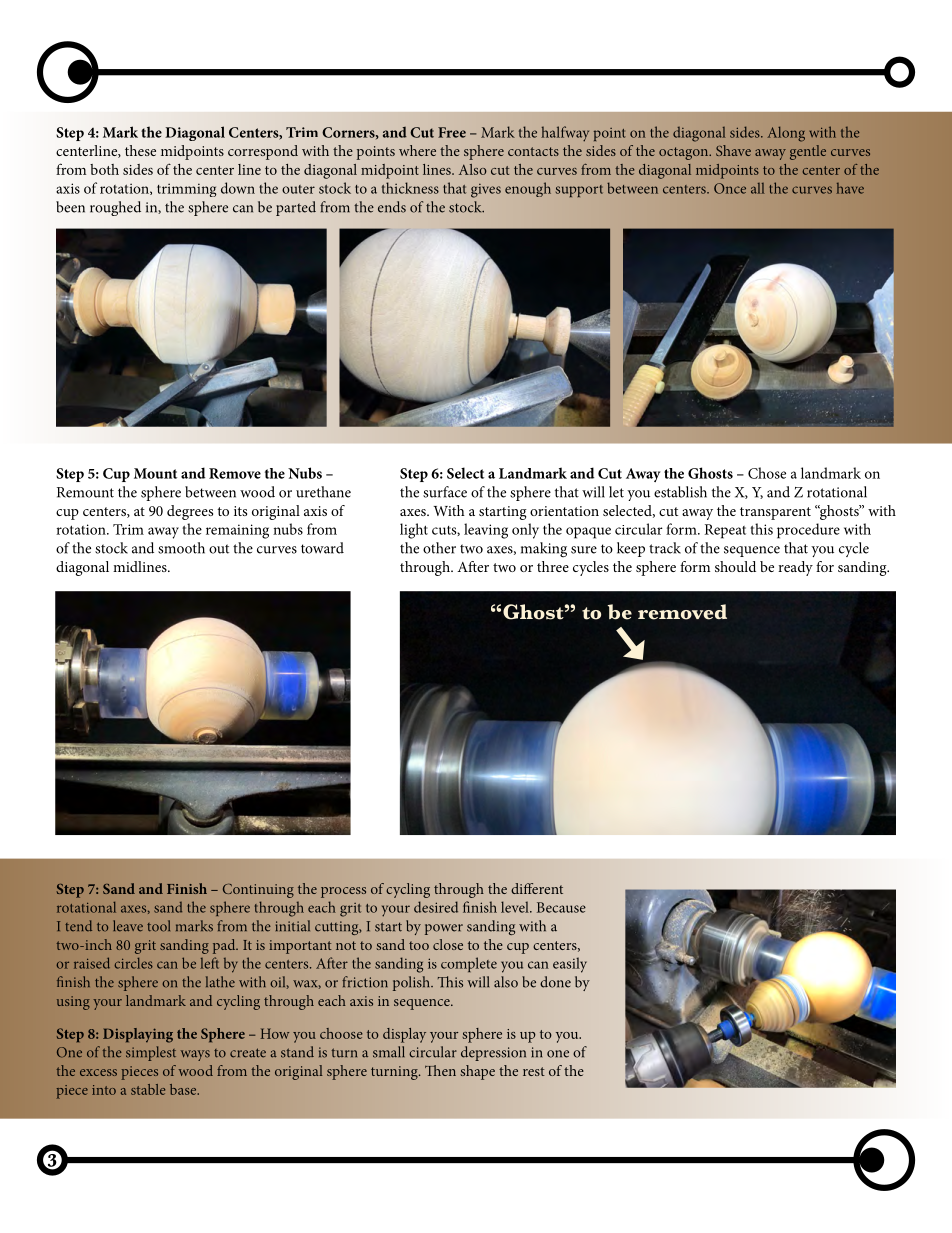 Image resolution: width=952 pixels, height=1233 pixels. I want to click on smooth, so click(181, 548).
